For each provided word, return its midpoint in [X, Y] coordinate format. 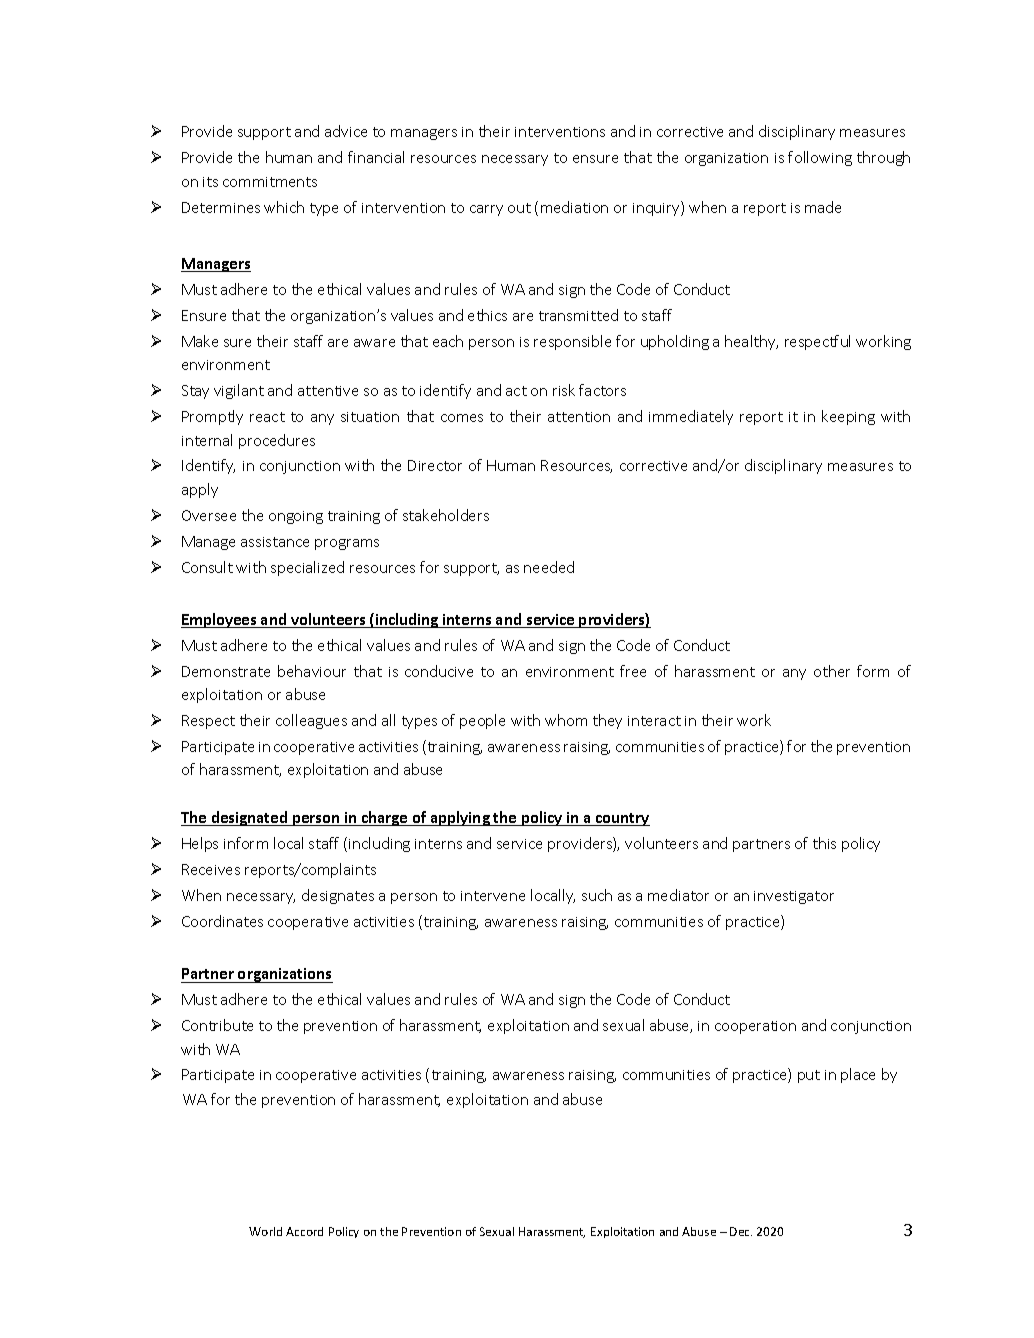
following [820, 158]
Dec [741, 1231]
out [519, 208]
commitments [270, 182]
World [265, 1231]
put [809, 1076]
